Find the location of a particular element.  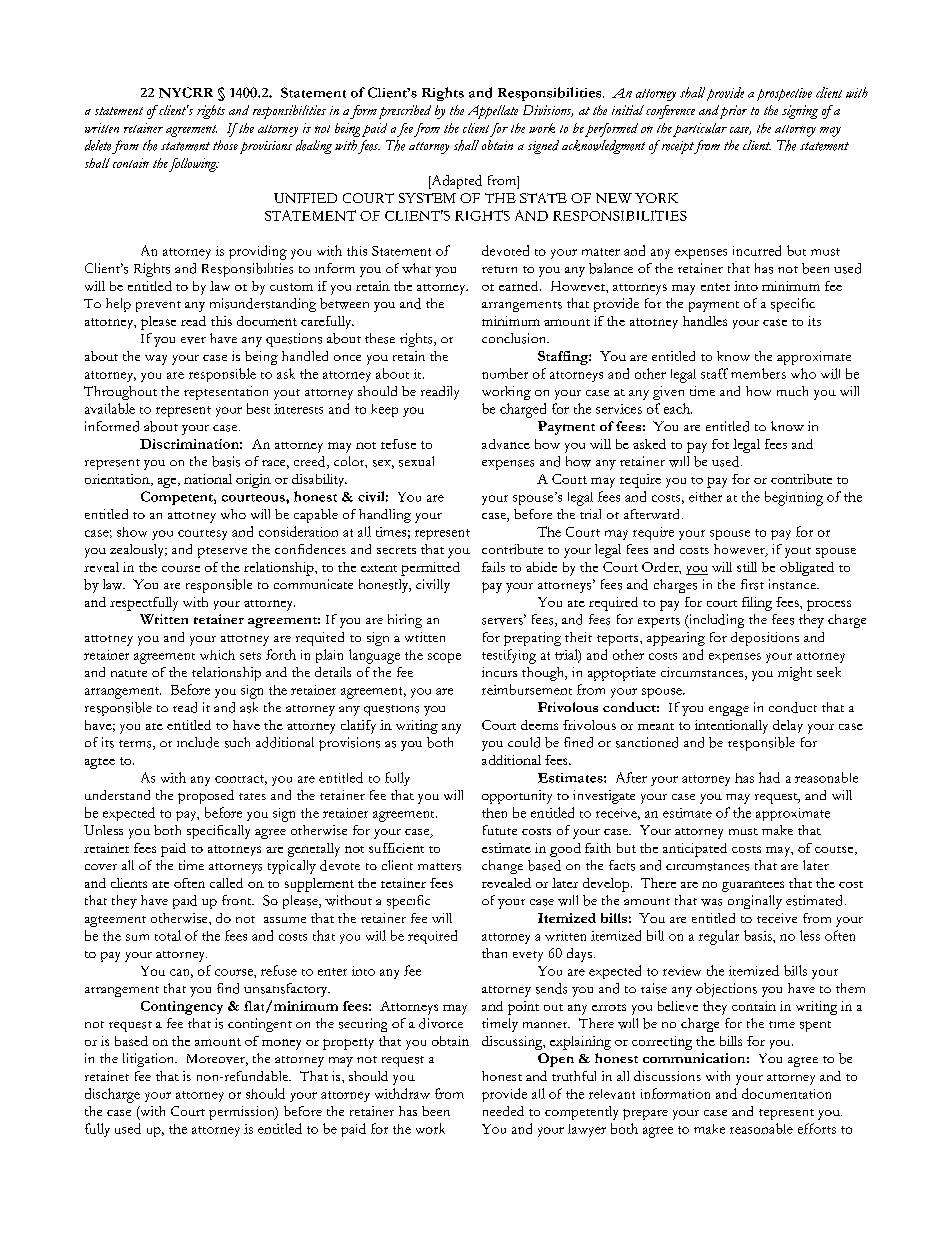

guarantees is located at coordinates (753, 886).
